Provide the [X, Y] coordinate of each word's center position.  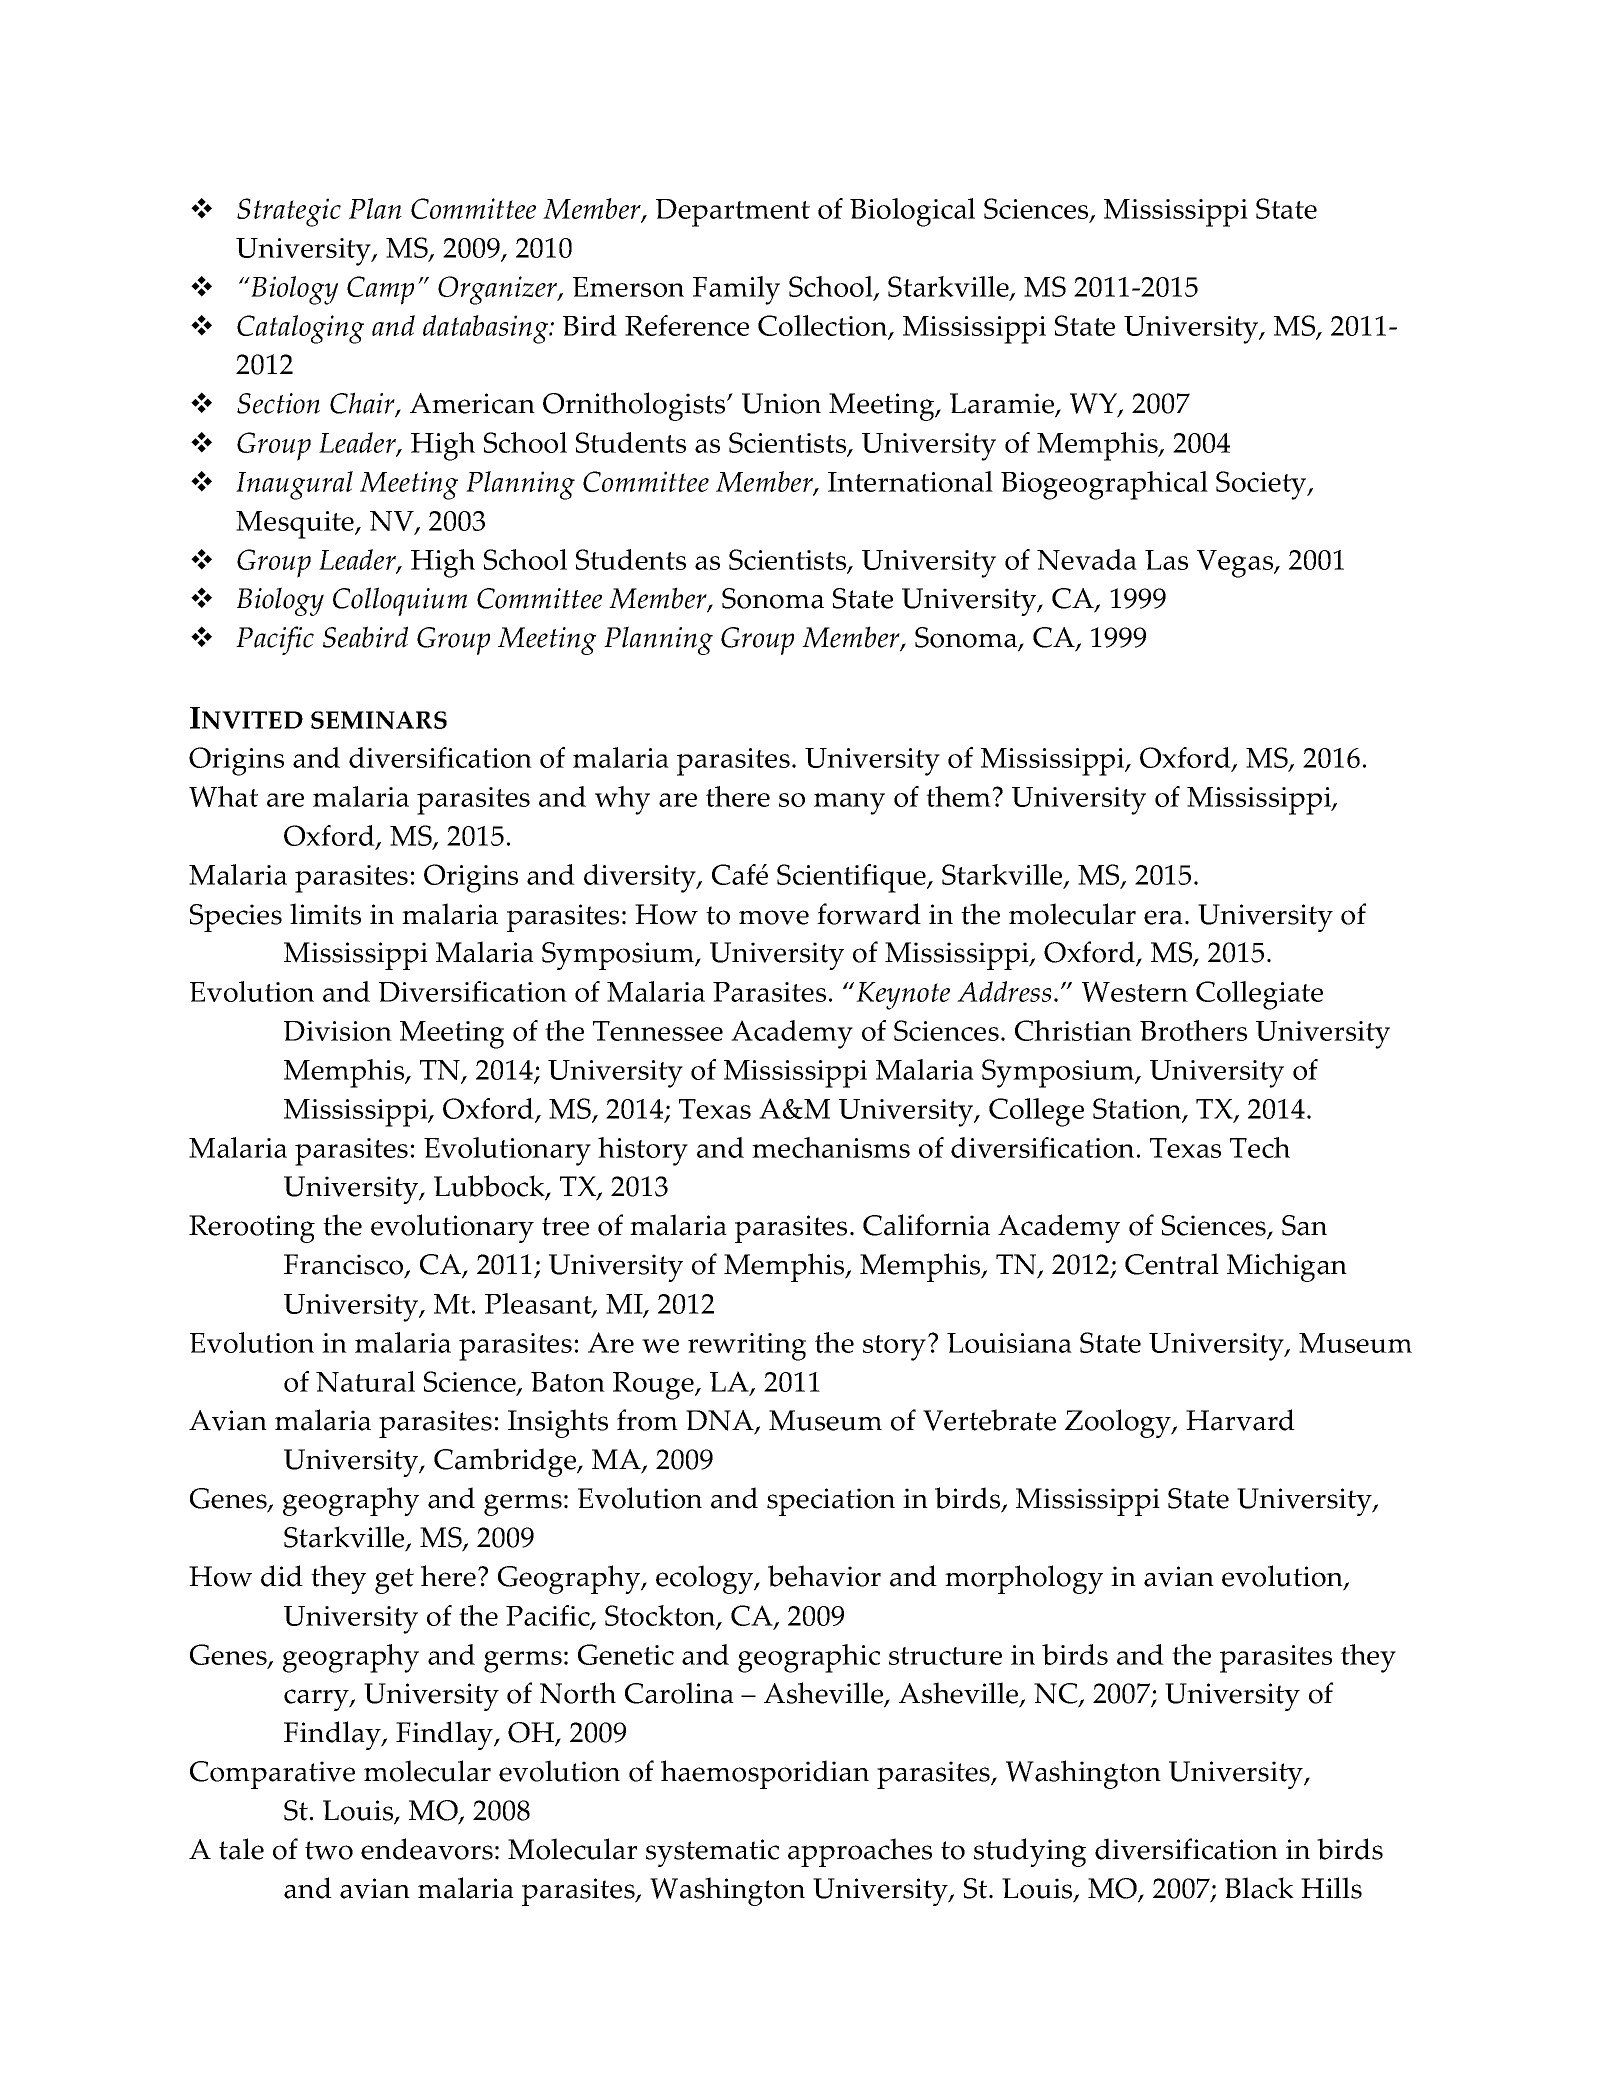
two [329, 1850]
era [1163, 917]
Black [1259, 1888]
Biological [912, 212]
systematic [712, 1853]
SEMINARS [379, 720]
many [849, 804]
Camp [380, 290]
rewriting [747, 1347]
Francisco [345, 1266]
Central [1172, 1264]
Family [736, 290]
